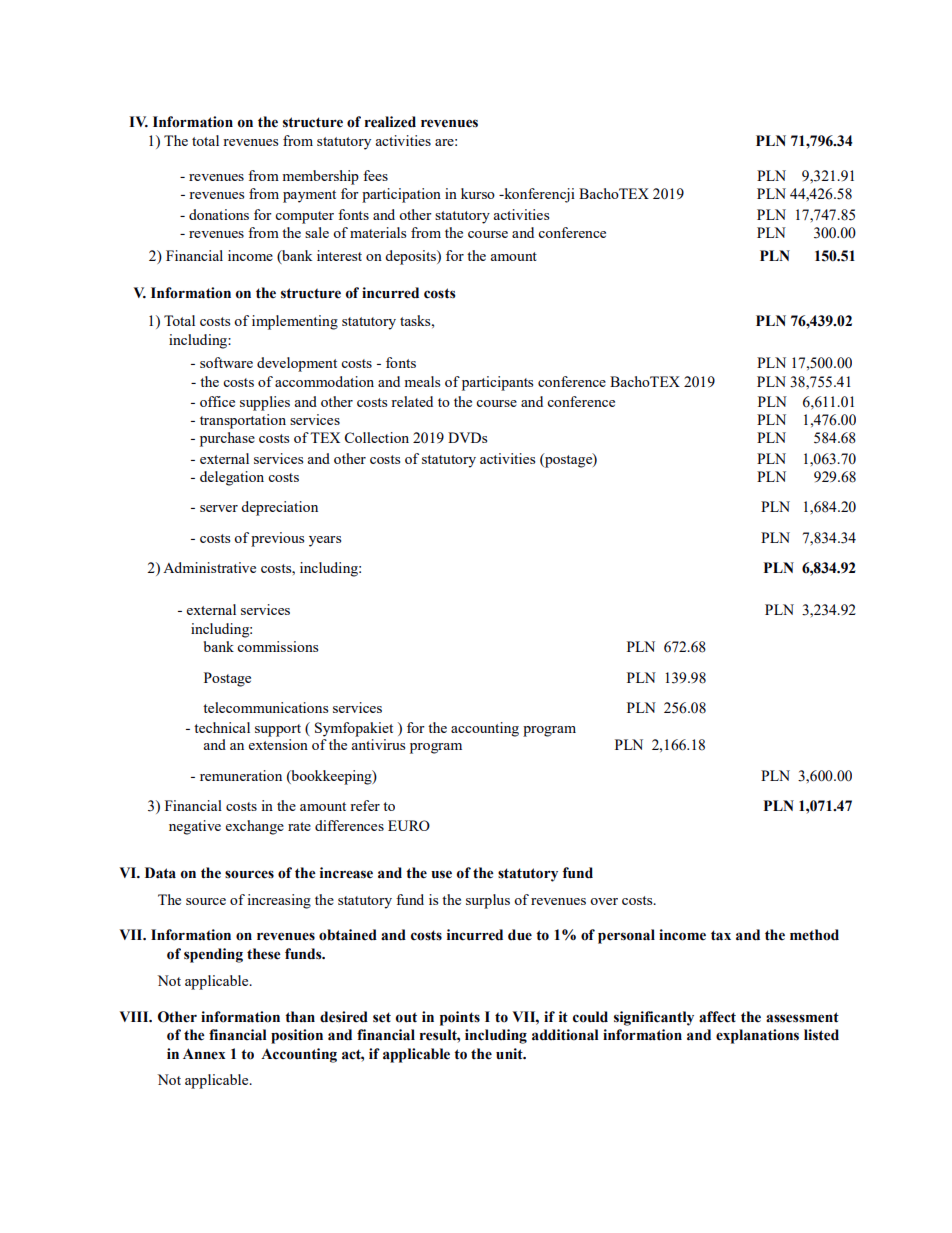 This document has width=952, height=1233. What do you see at coordinates (604, 901) in the document?
I see `over` at bounding box center [604, 901].
